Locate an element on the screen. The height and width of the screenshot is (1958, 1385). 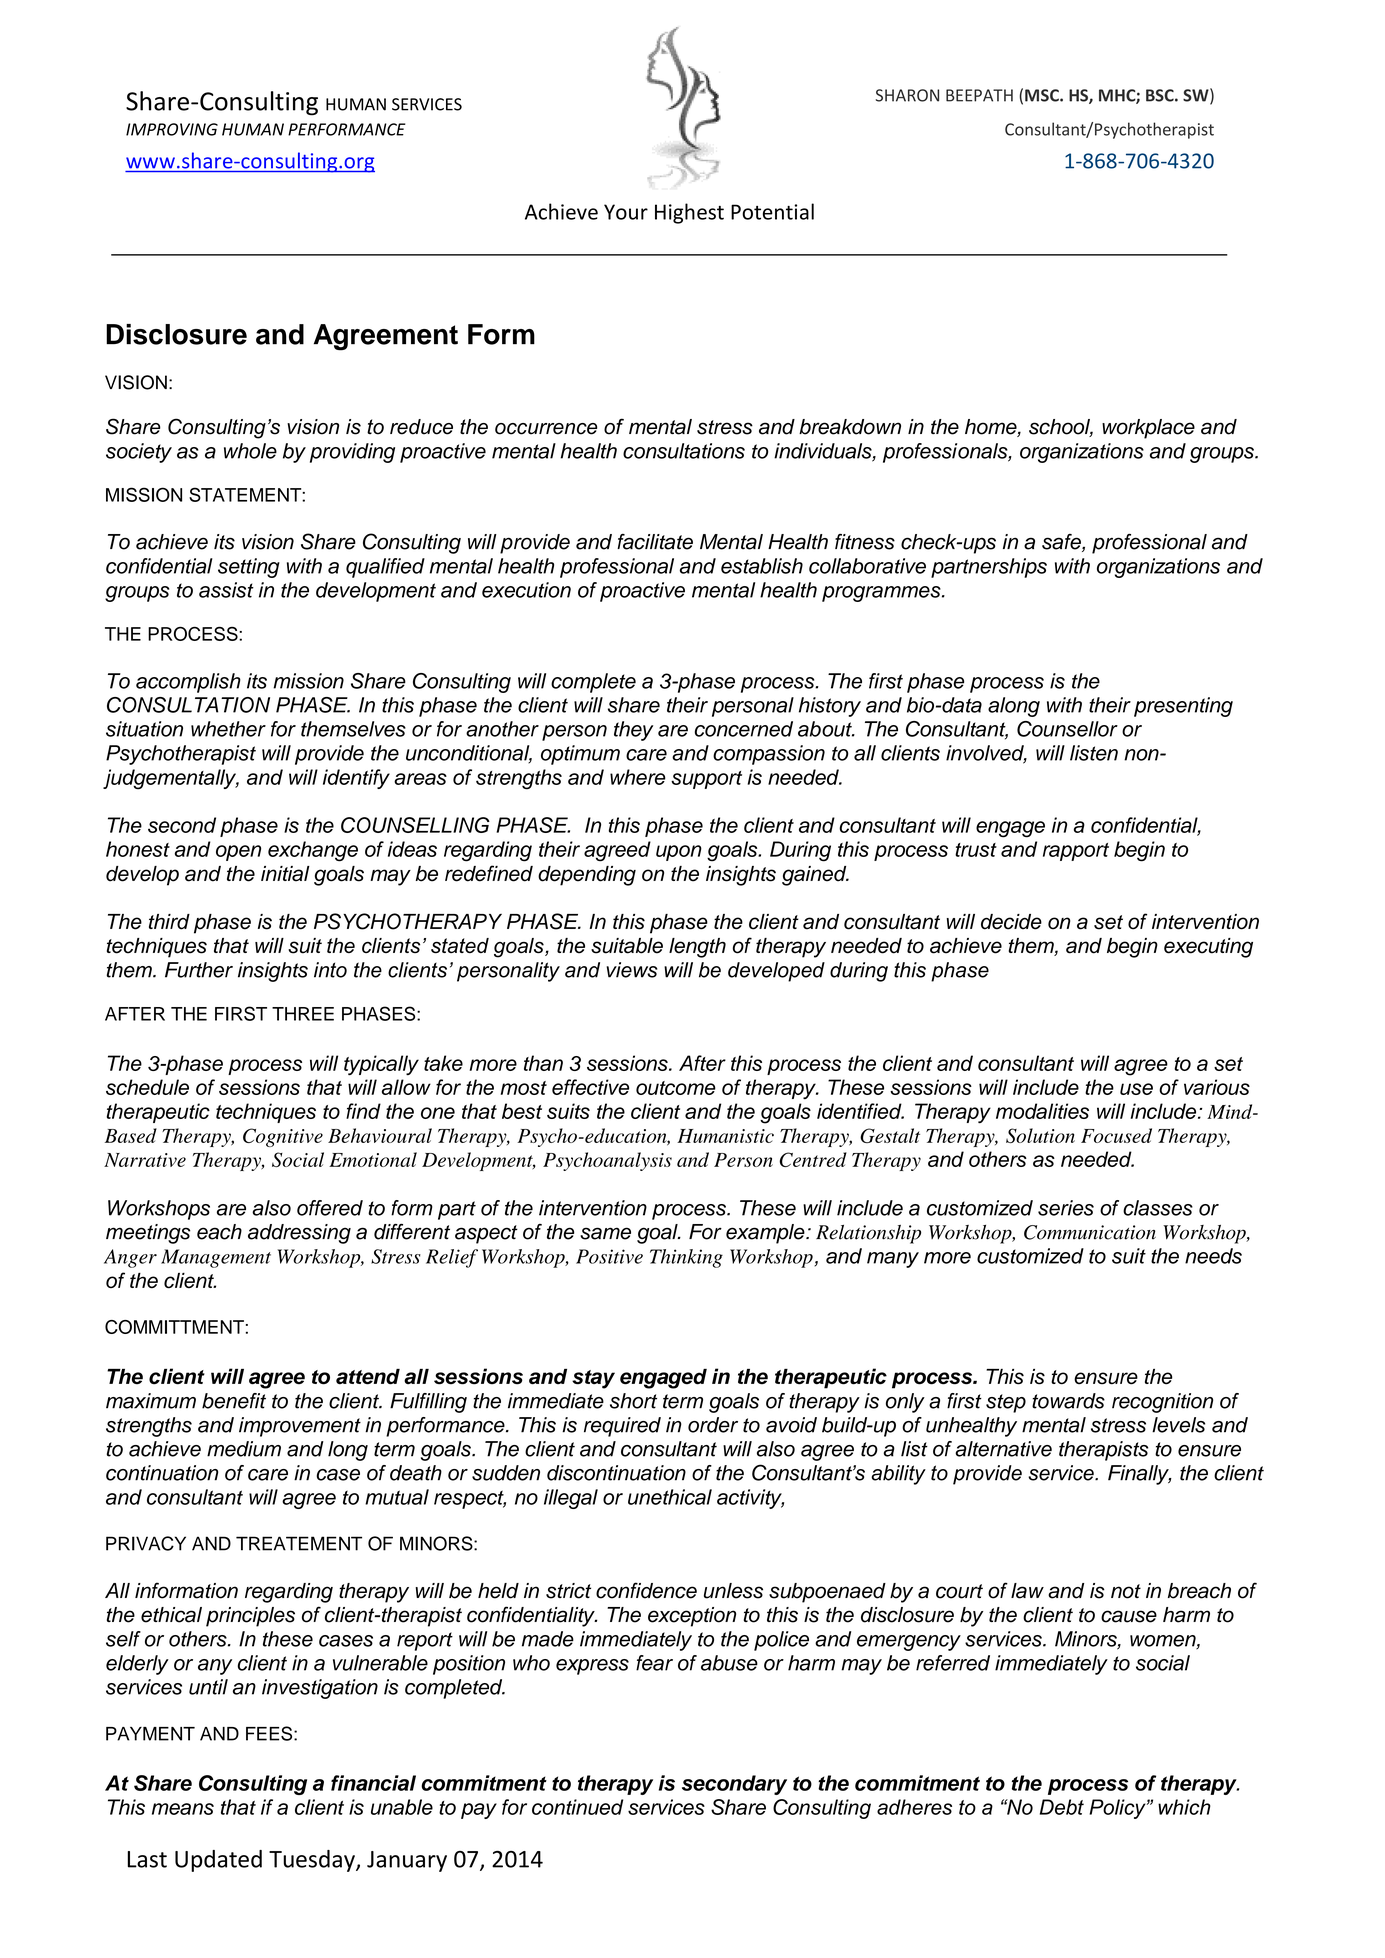
Highest is located at coordinates (689, 213).
